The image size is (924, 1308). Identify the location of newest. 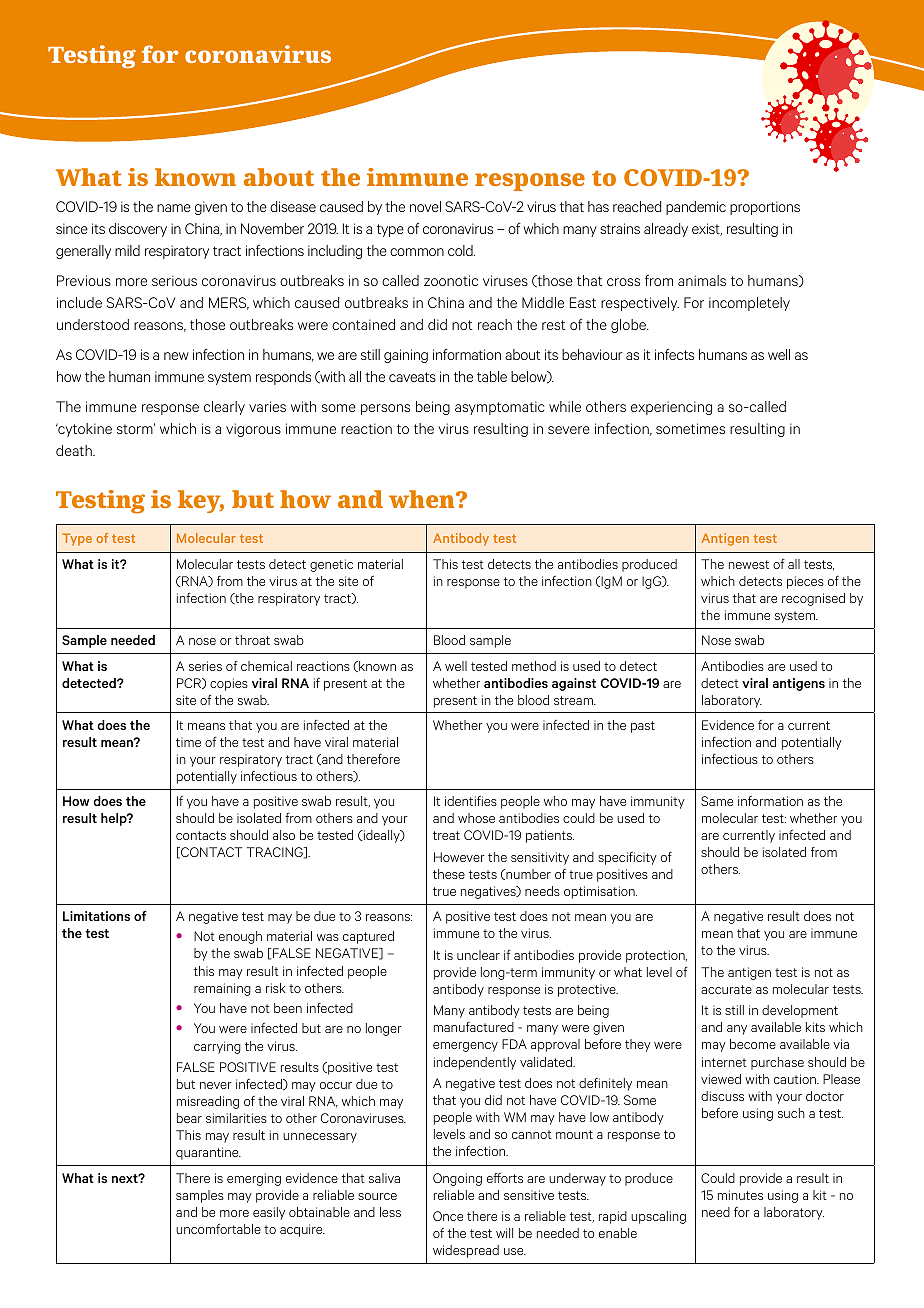
(749, 564).
